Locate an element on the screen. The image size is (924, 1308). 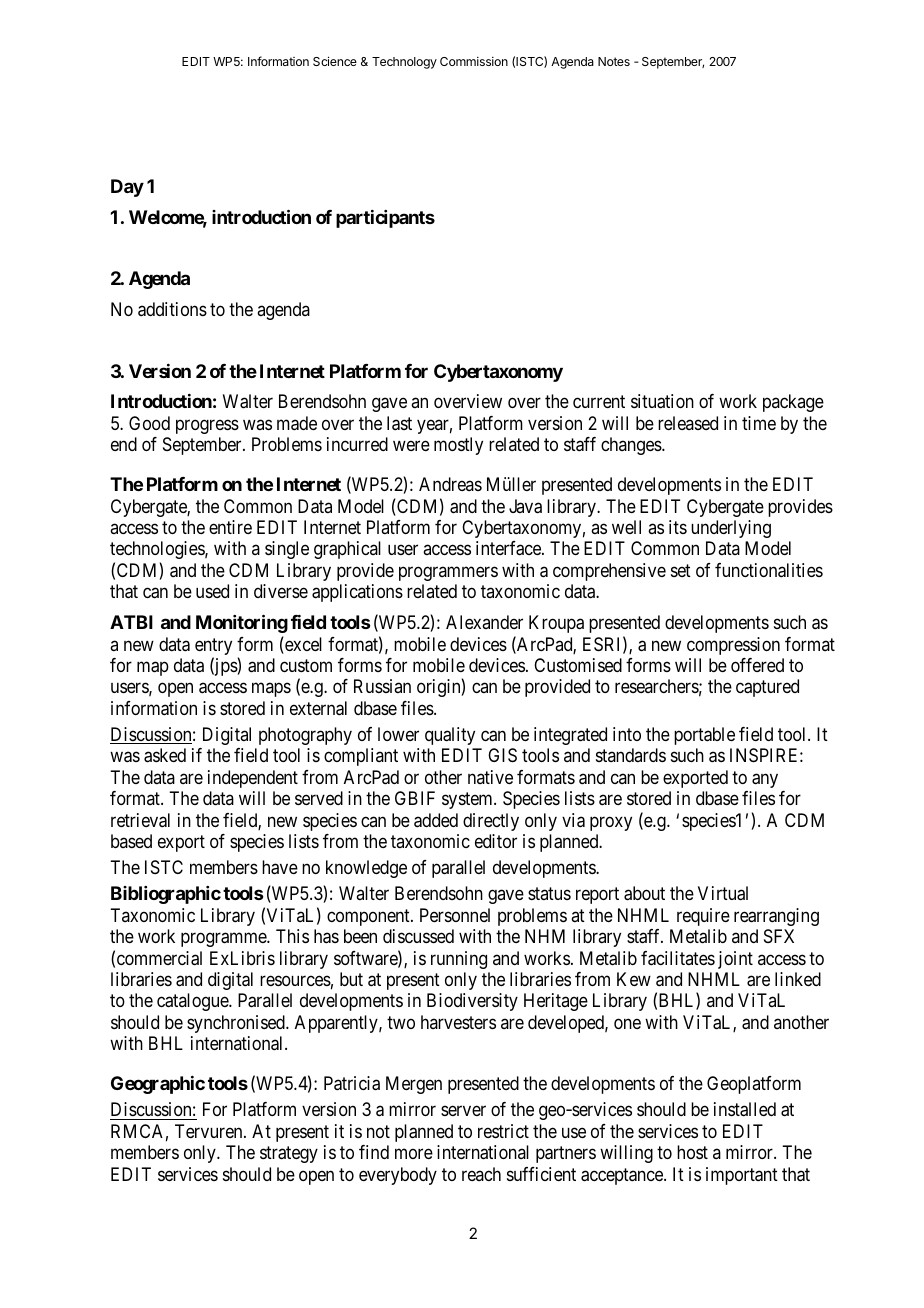
Commission is located at coordinates (474, 61).
